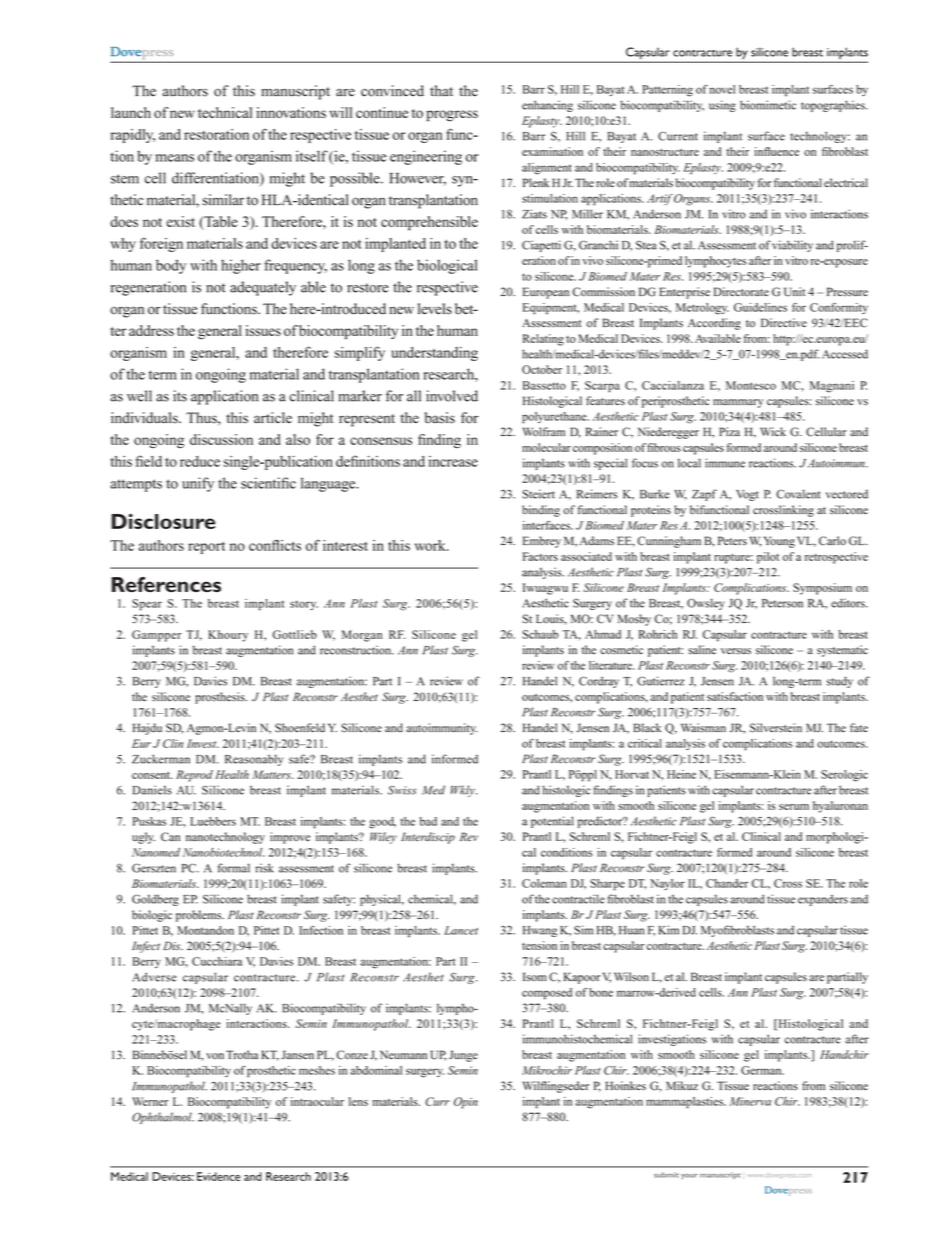 The width and height of the screenshot is (952, 1233). I want to click on Directive, so click(784, 323).
